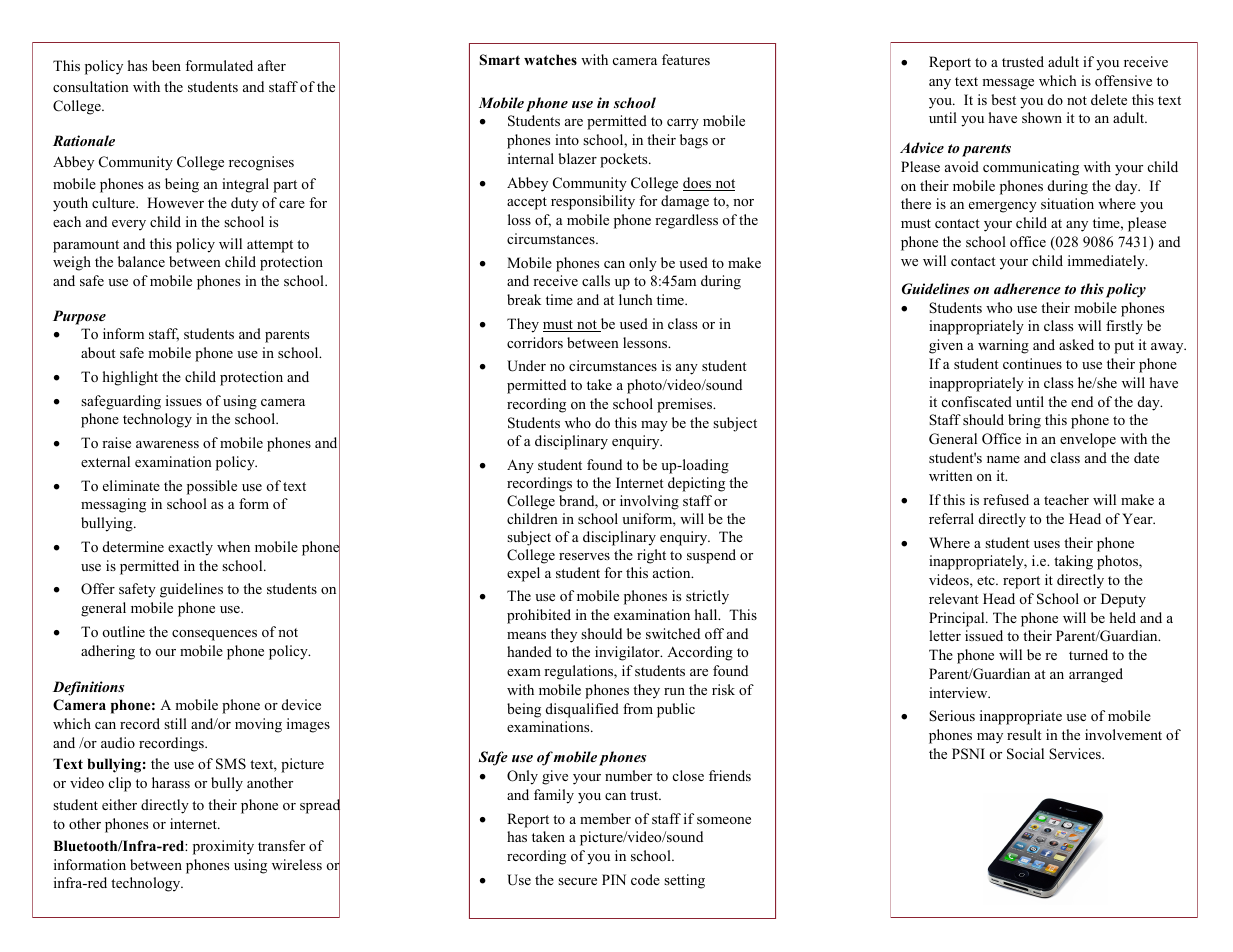 This screenshot has width=1233, height=952. I want to click on been, so click(166, 65).
